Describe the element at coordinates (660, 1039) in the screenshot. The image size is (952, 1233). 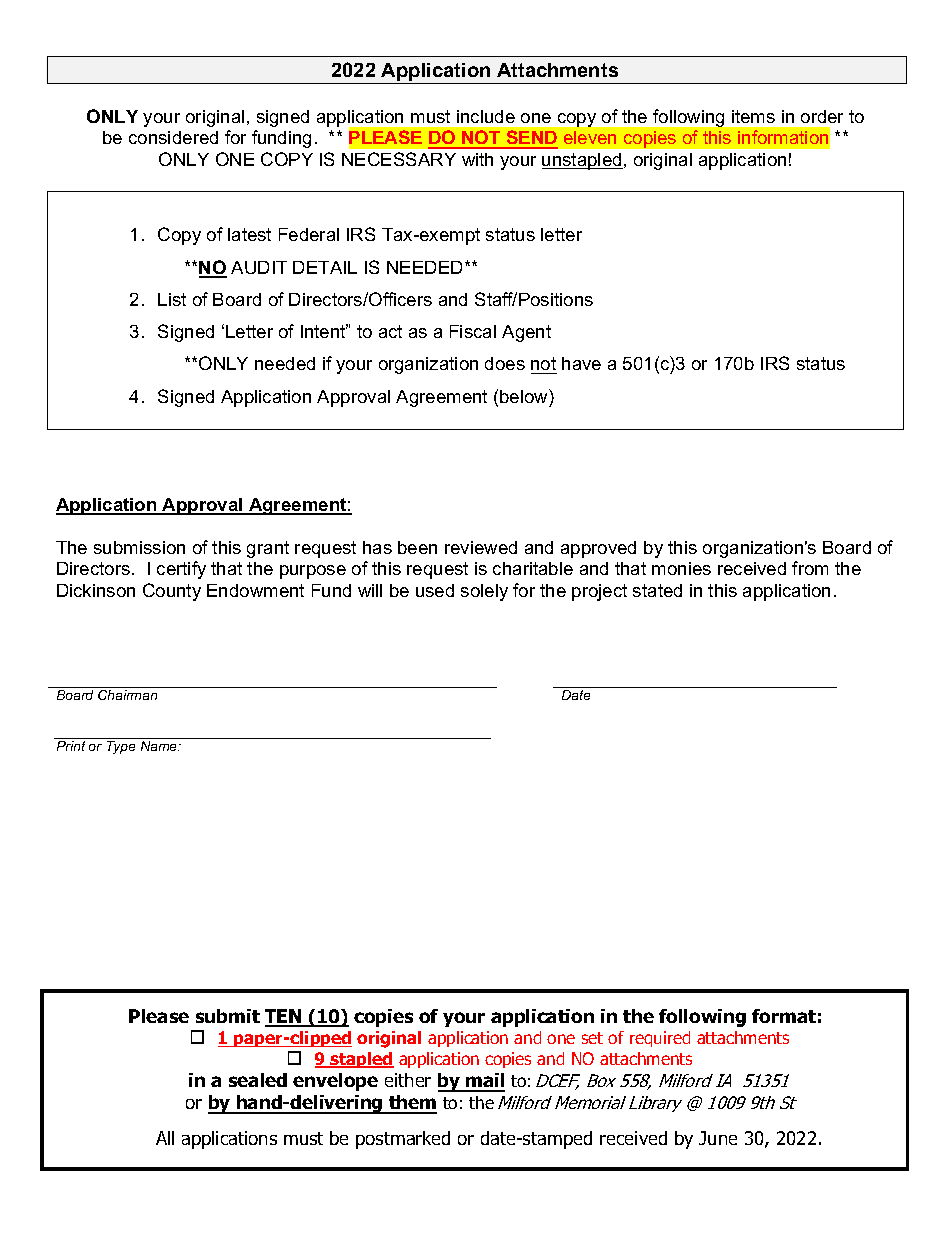
I see `required` at that location.
